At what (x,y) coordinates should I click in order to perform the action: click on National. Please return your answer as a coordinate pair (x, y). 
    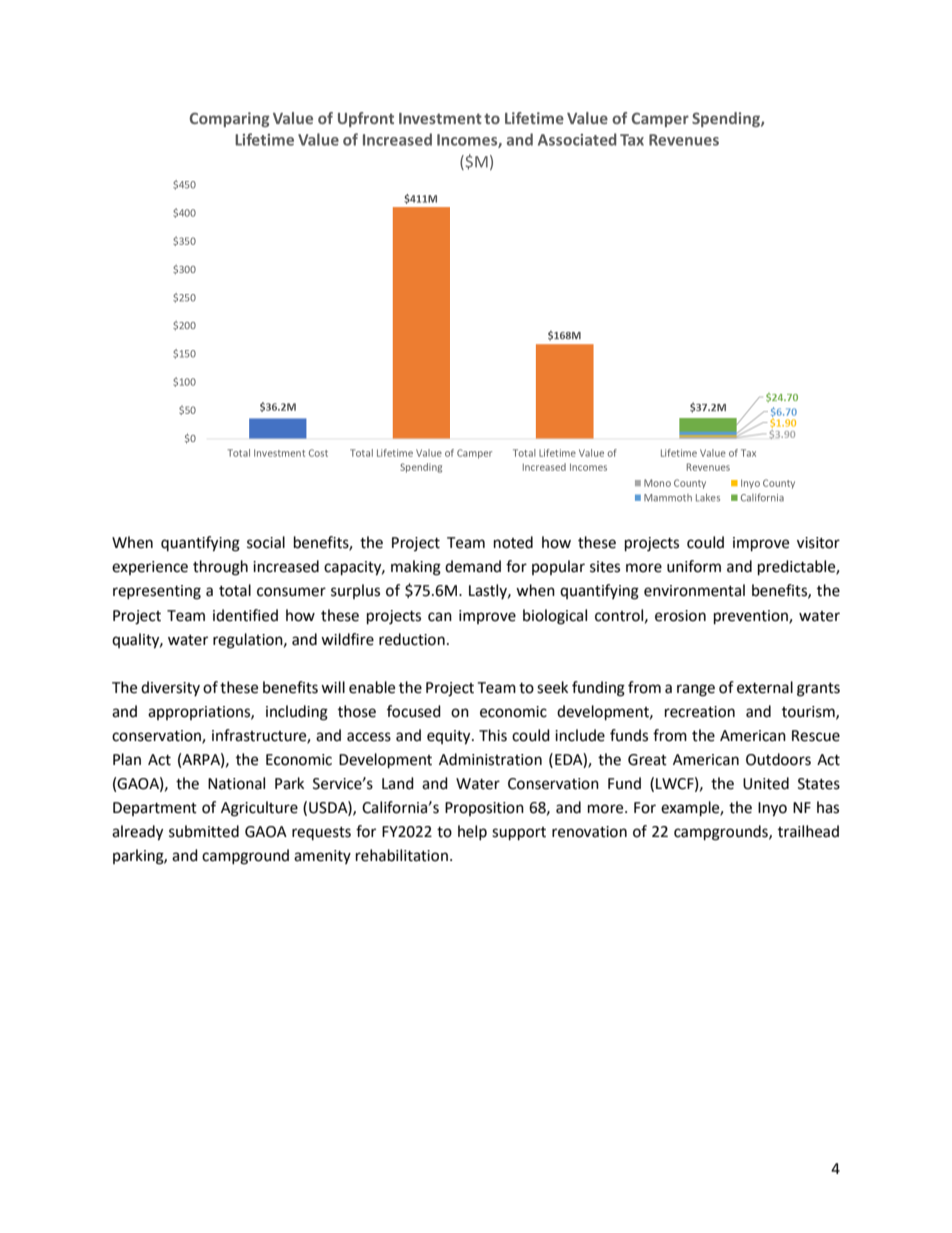
    Looking at the image, I should click on (236, 783).
